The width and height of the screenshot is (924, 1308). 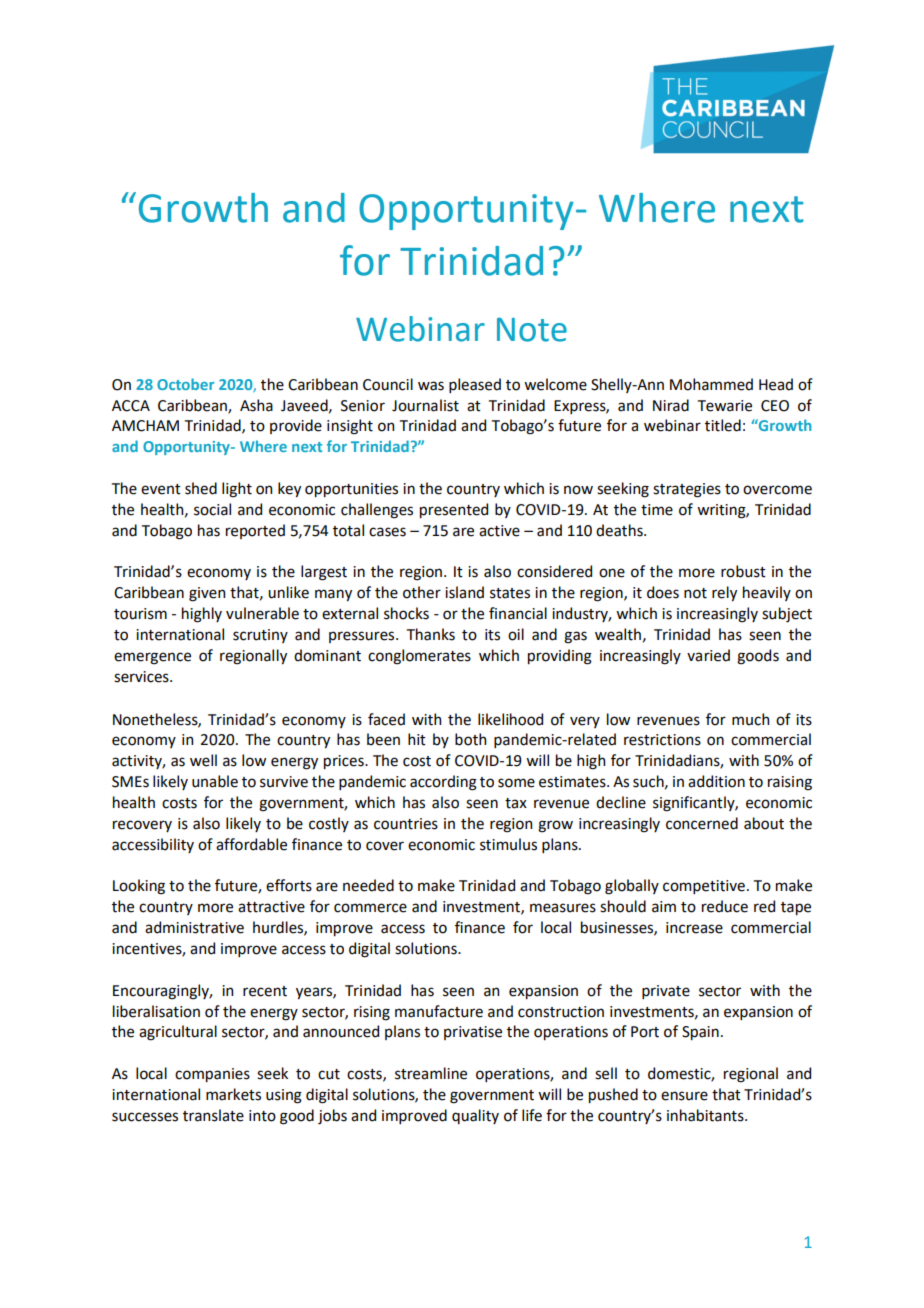 What do you see at coordinates (711, 384) in the screenshot?
I see `Mohammed` at bounding box center [711, 384].
